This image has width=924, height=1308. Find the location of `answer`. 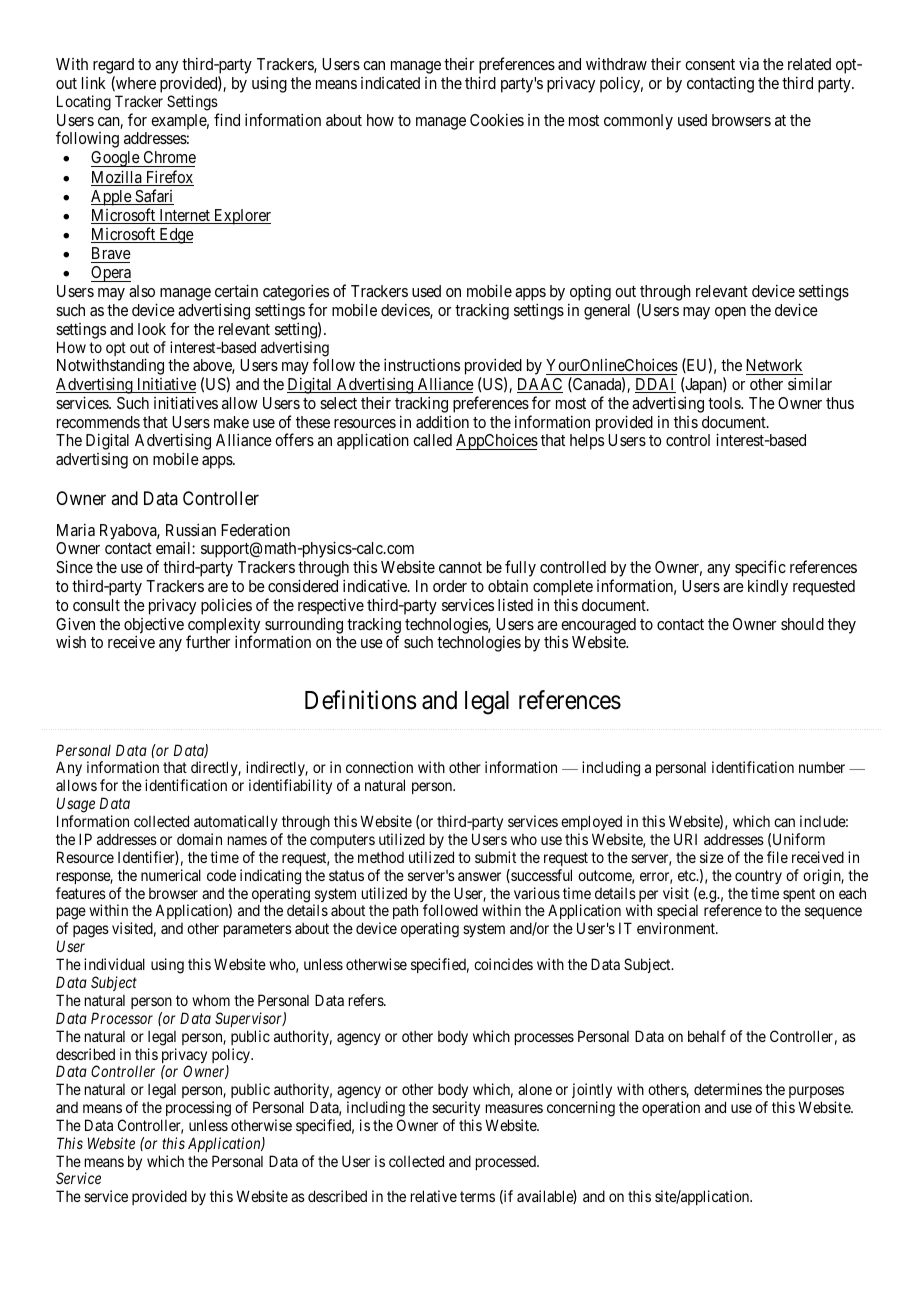

answer is located at coordinates (479, 876).
